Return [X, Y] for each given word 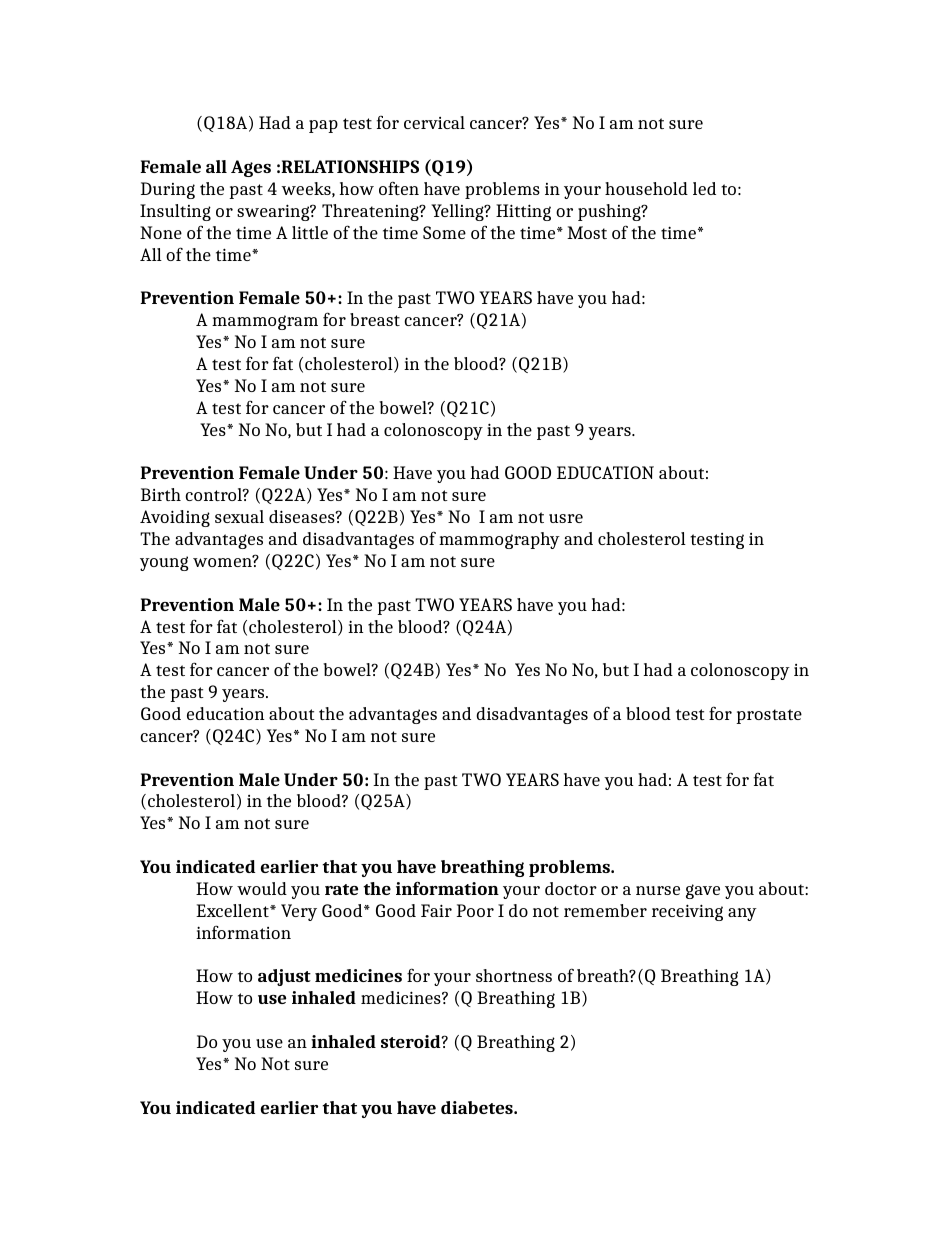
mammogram [265, 322]
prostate [769, 716]
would [262, 888]
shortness [514, 975]
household [646, 188]
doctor [571, 888]
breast [375, 319]
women [223, 561]
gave [703, 891]
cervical [434, 122]
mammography [499, 540]
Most [587, 232]
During [168, 190]
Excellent [233, 910]
